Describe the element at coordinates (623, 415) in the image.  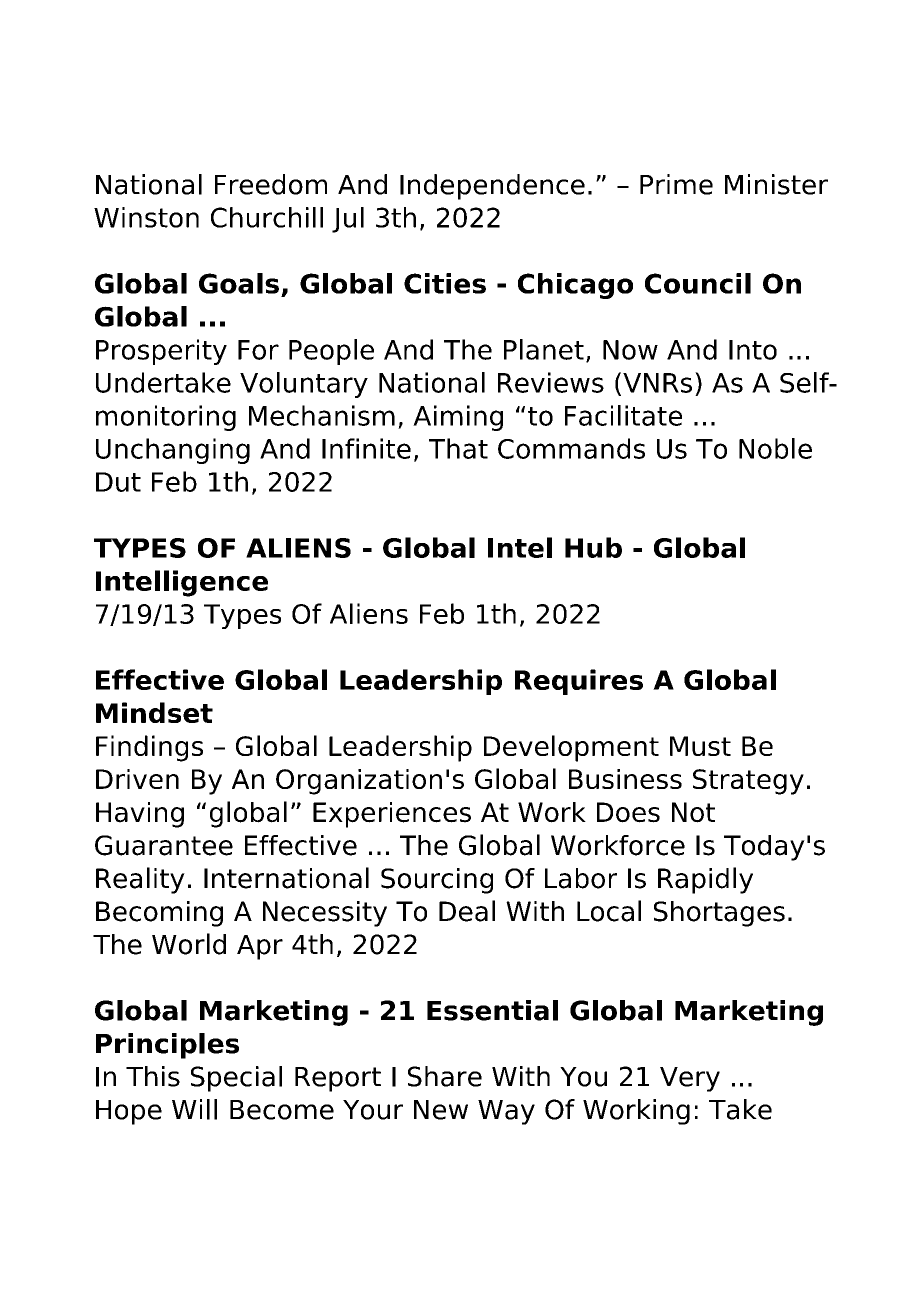
I see `Facilitate` at that location.
